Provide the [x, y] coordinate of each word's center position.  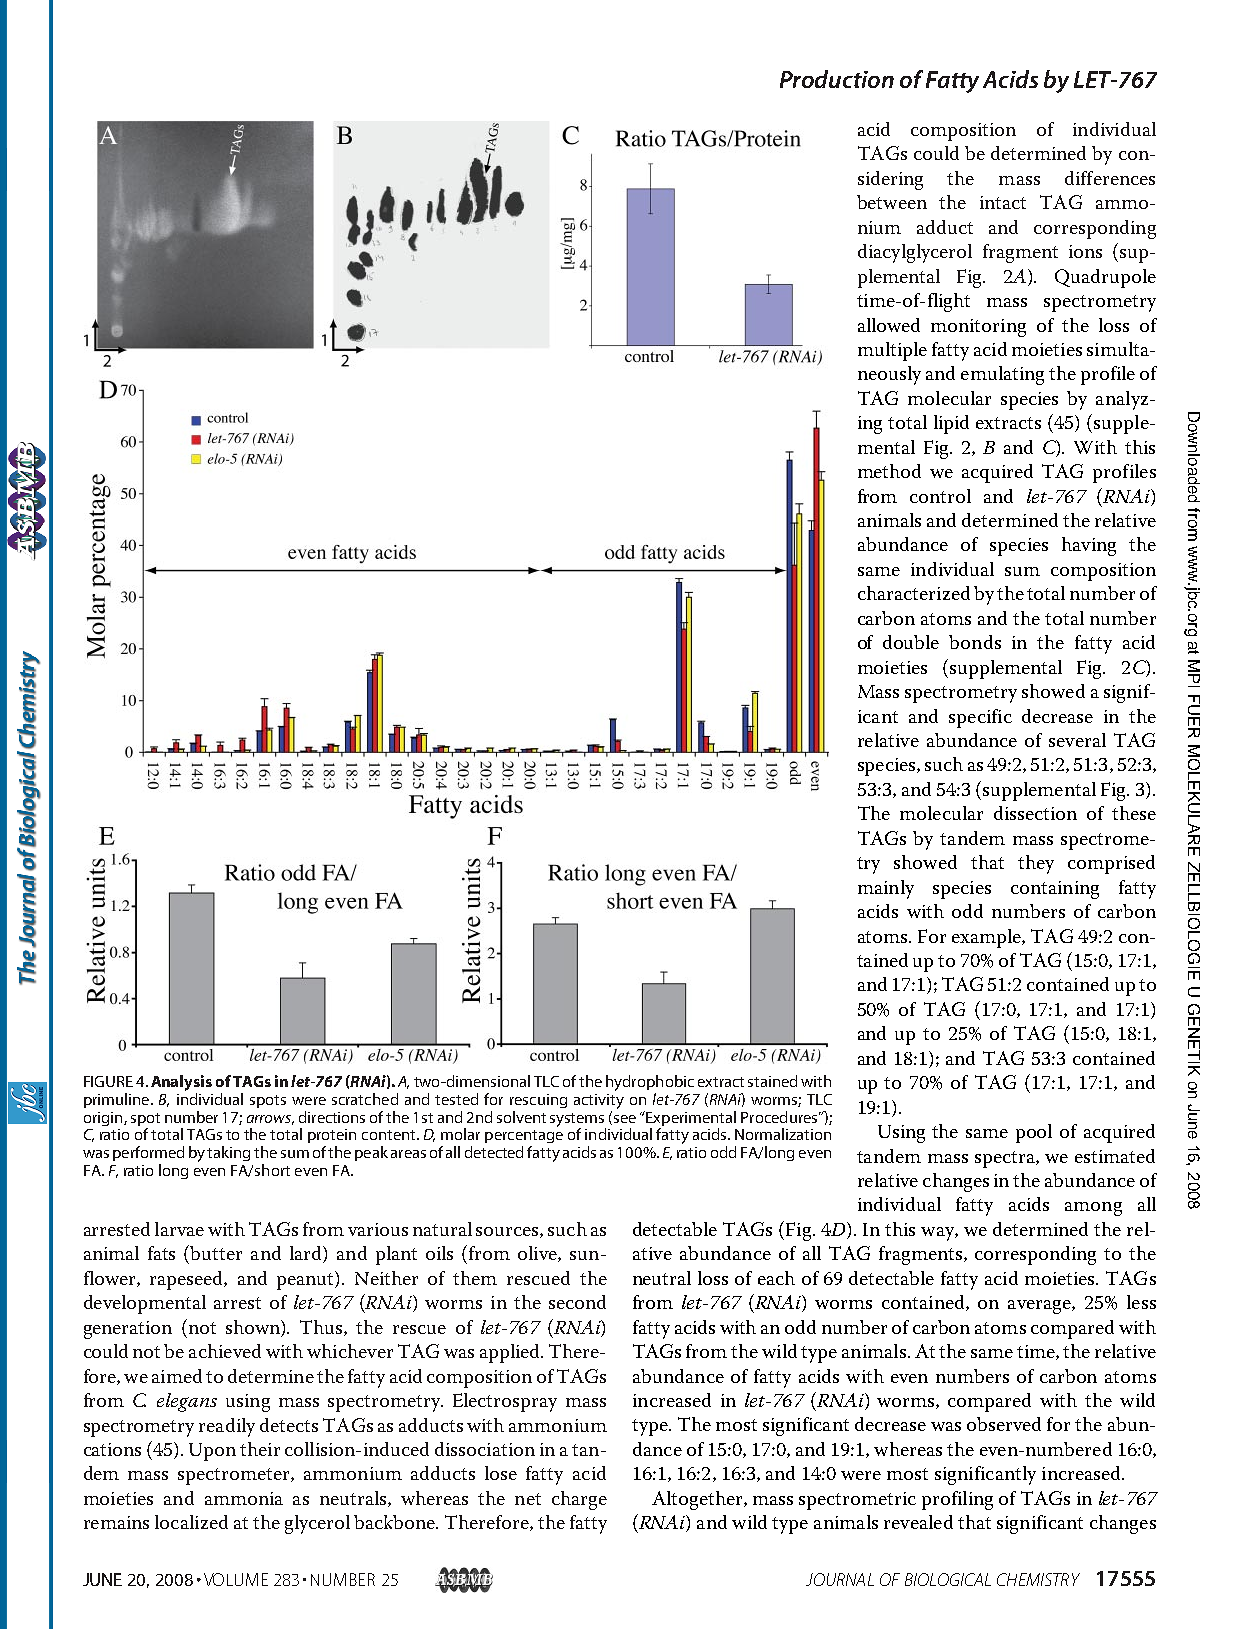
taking [228, 1153]
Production [837, 79]
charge [579, 1500]
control [940, 496]
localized [191, 1522]
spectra [1006, 1159]
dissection [1035, 813]
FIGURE [108, 1081]
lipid [951, 424]
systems [578, 1121]
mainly [886, 889]
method [889, 471]
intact [1003, 202]
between [892, 202]
